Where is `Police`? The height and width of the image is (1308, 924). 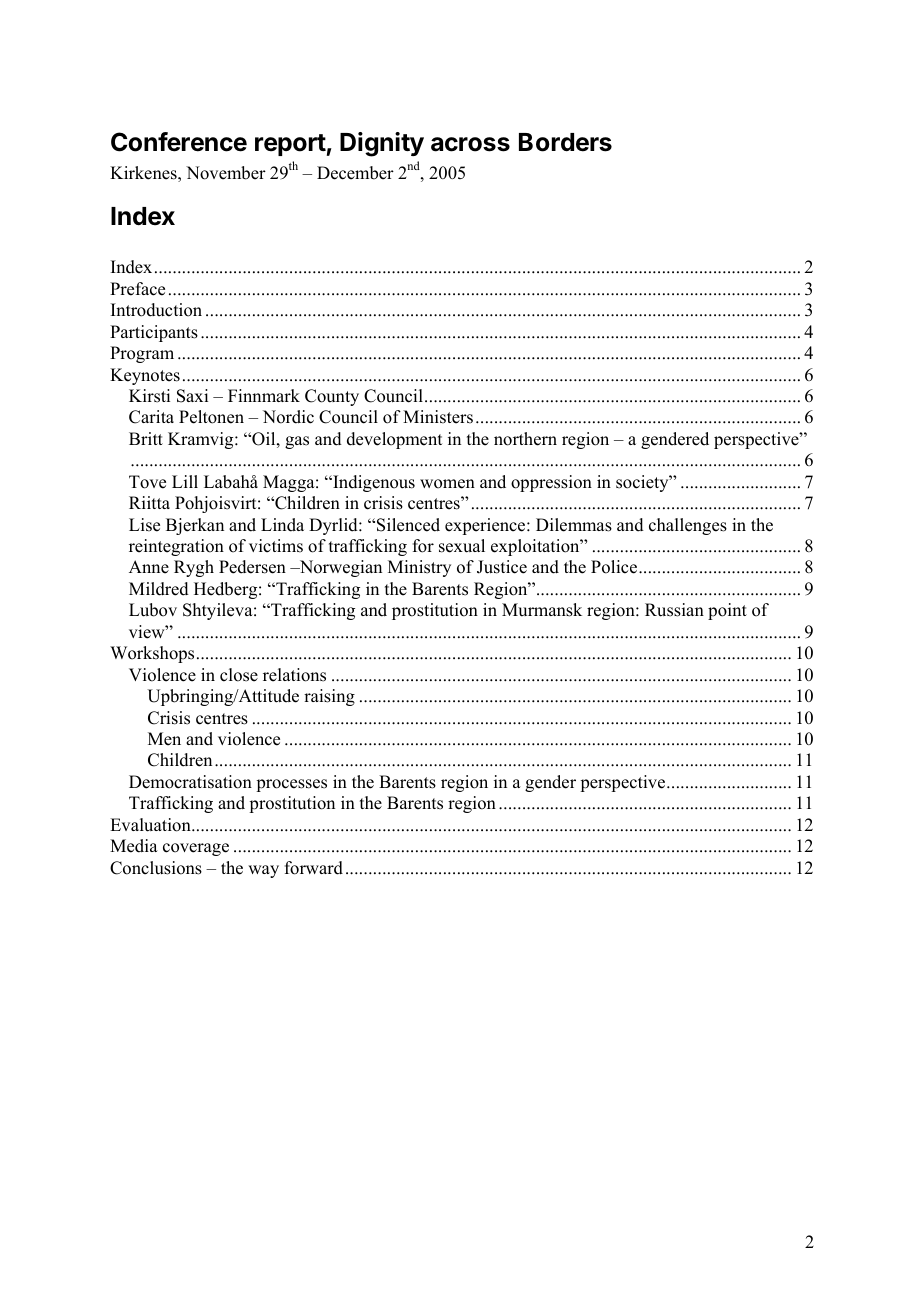 Police is located at coordinates (614, 567).
